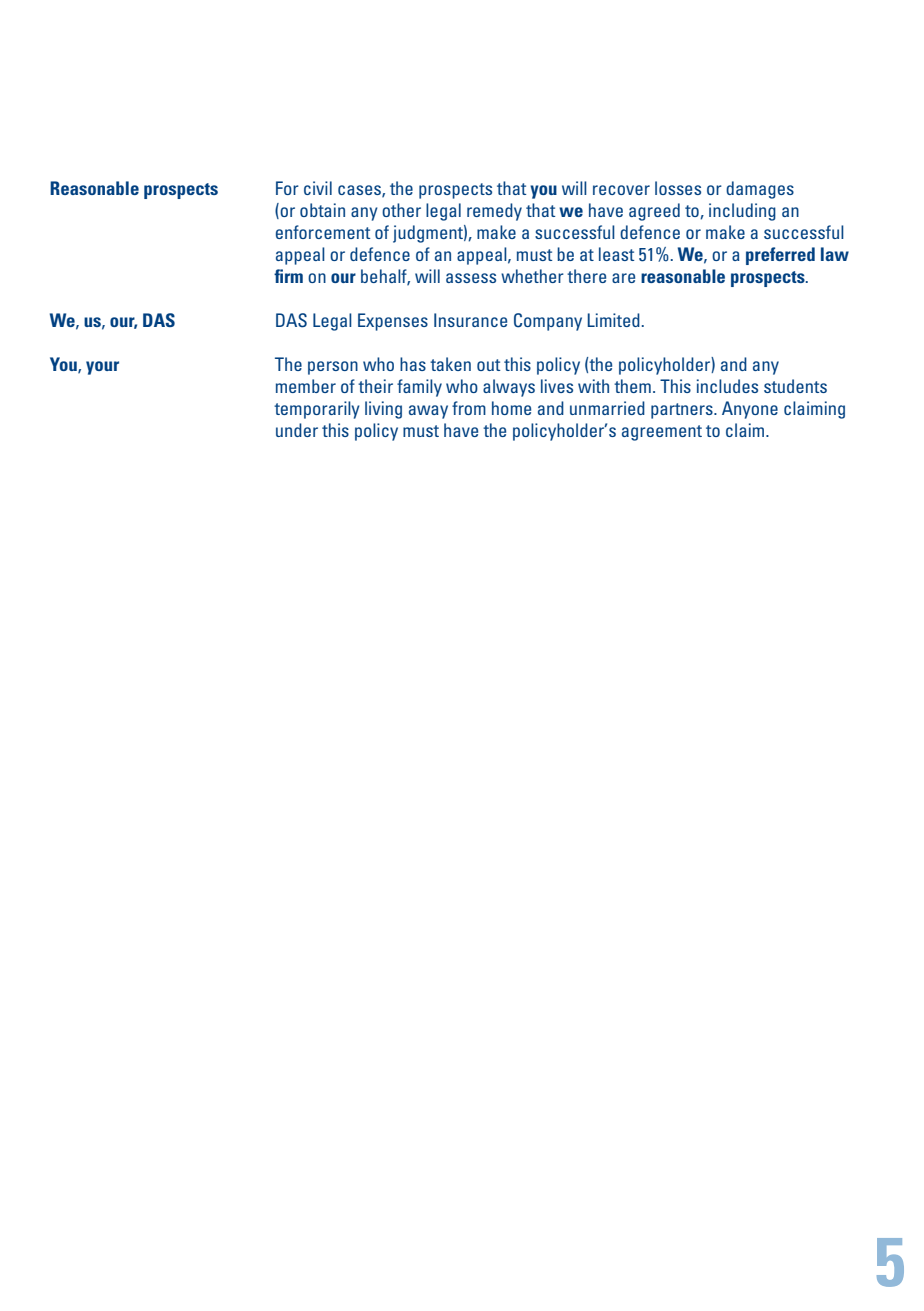  Describe the element at coordinates (318, 188) in the screenshot. I see `civil` at that location.
